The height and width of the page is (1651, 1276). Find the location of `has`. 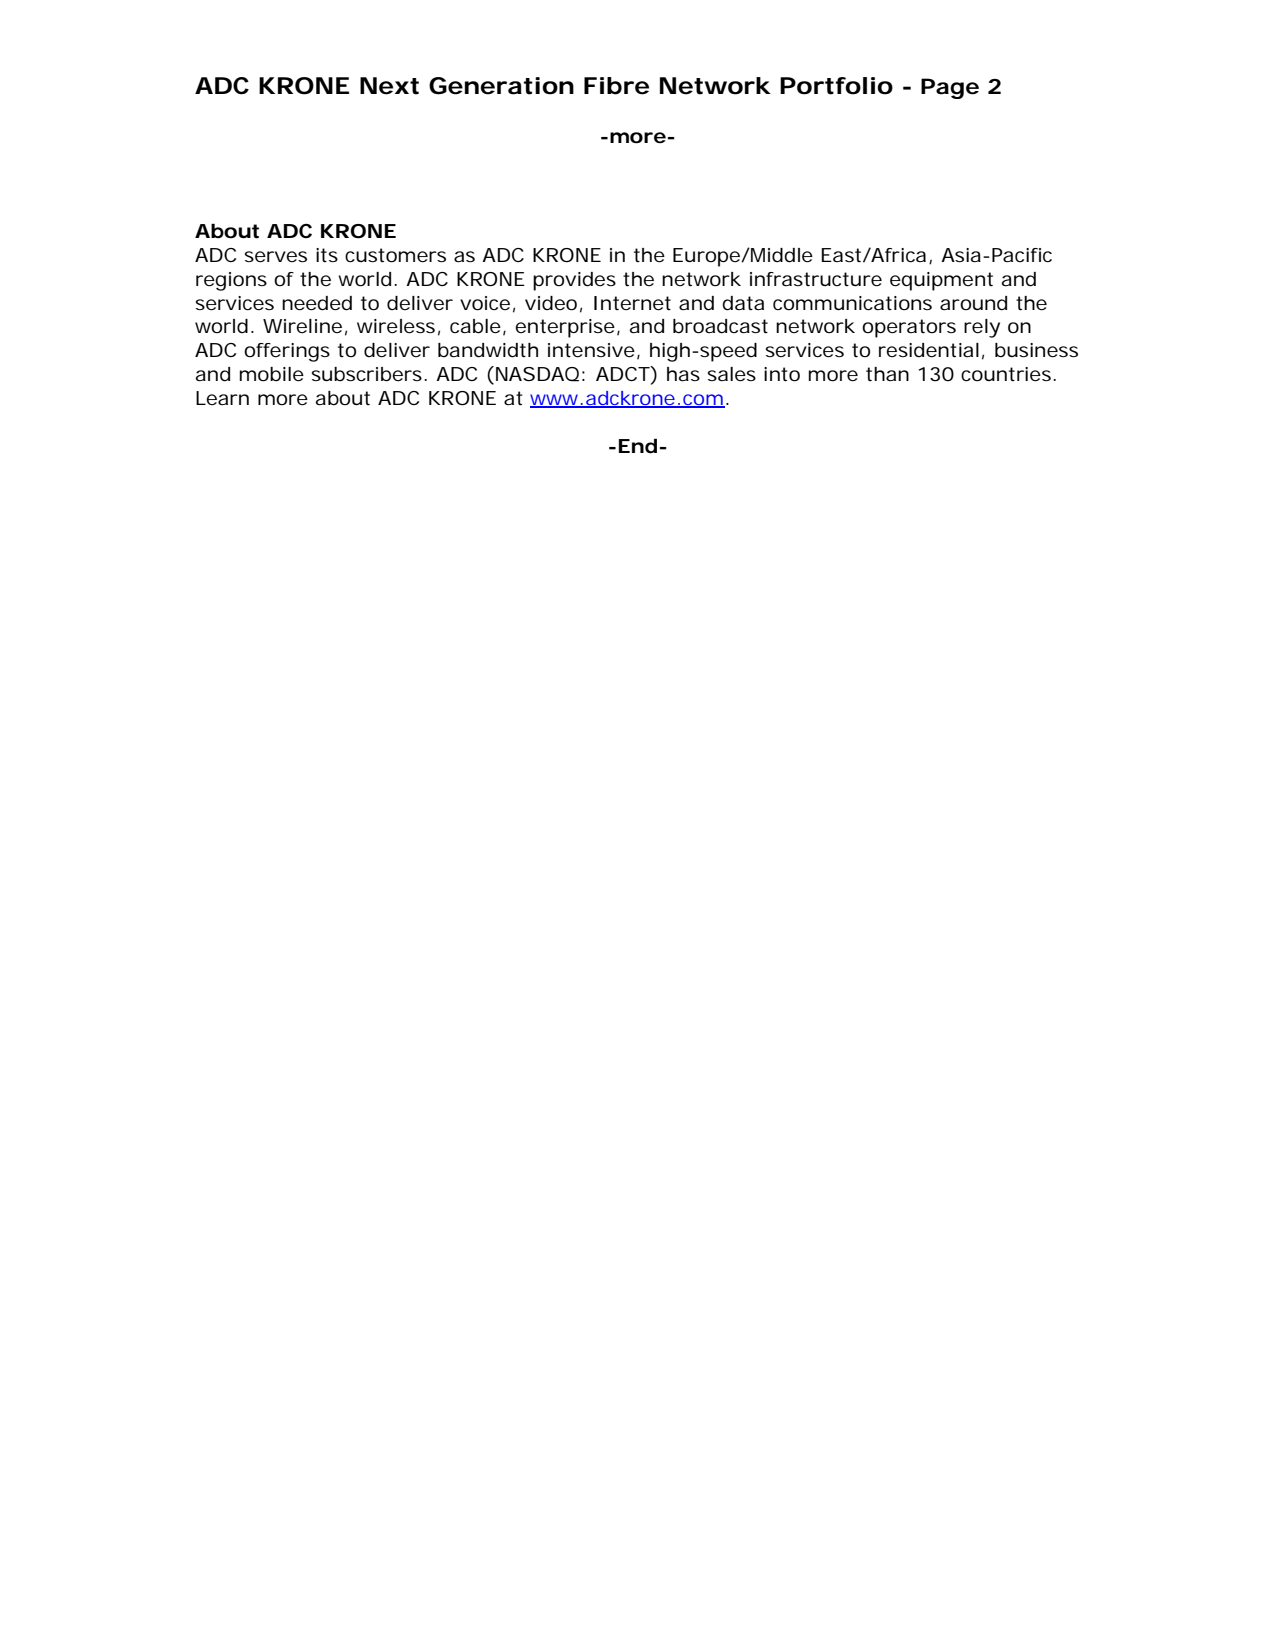

has is located at coordinates (683, 374).
